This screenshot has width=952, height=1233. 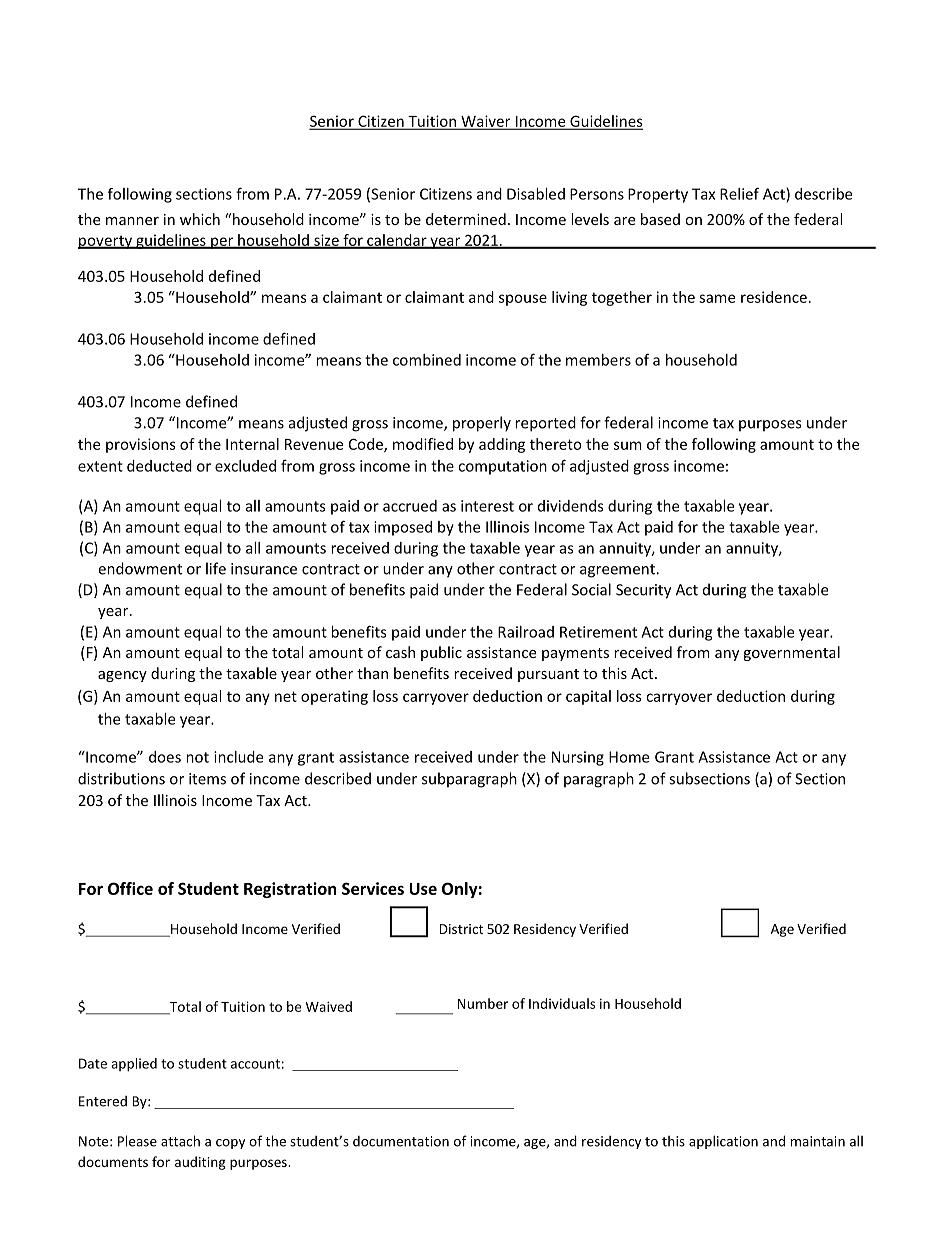 What do you see at coordinates (200, 219) in the screenshot?
I see `which` at bounding box center [200, 219].
